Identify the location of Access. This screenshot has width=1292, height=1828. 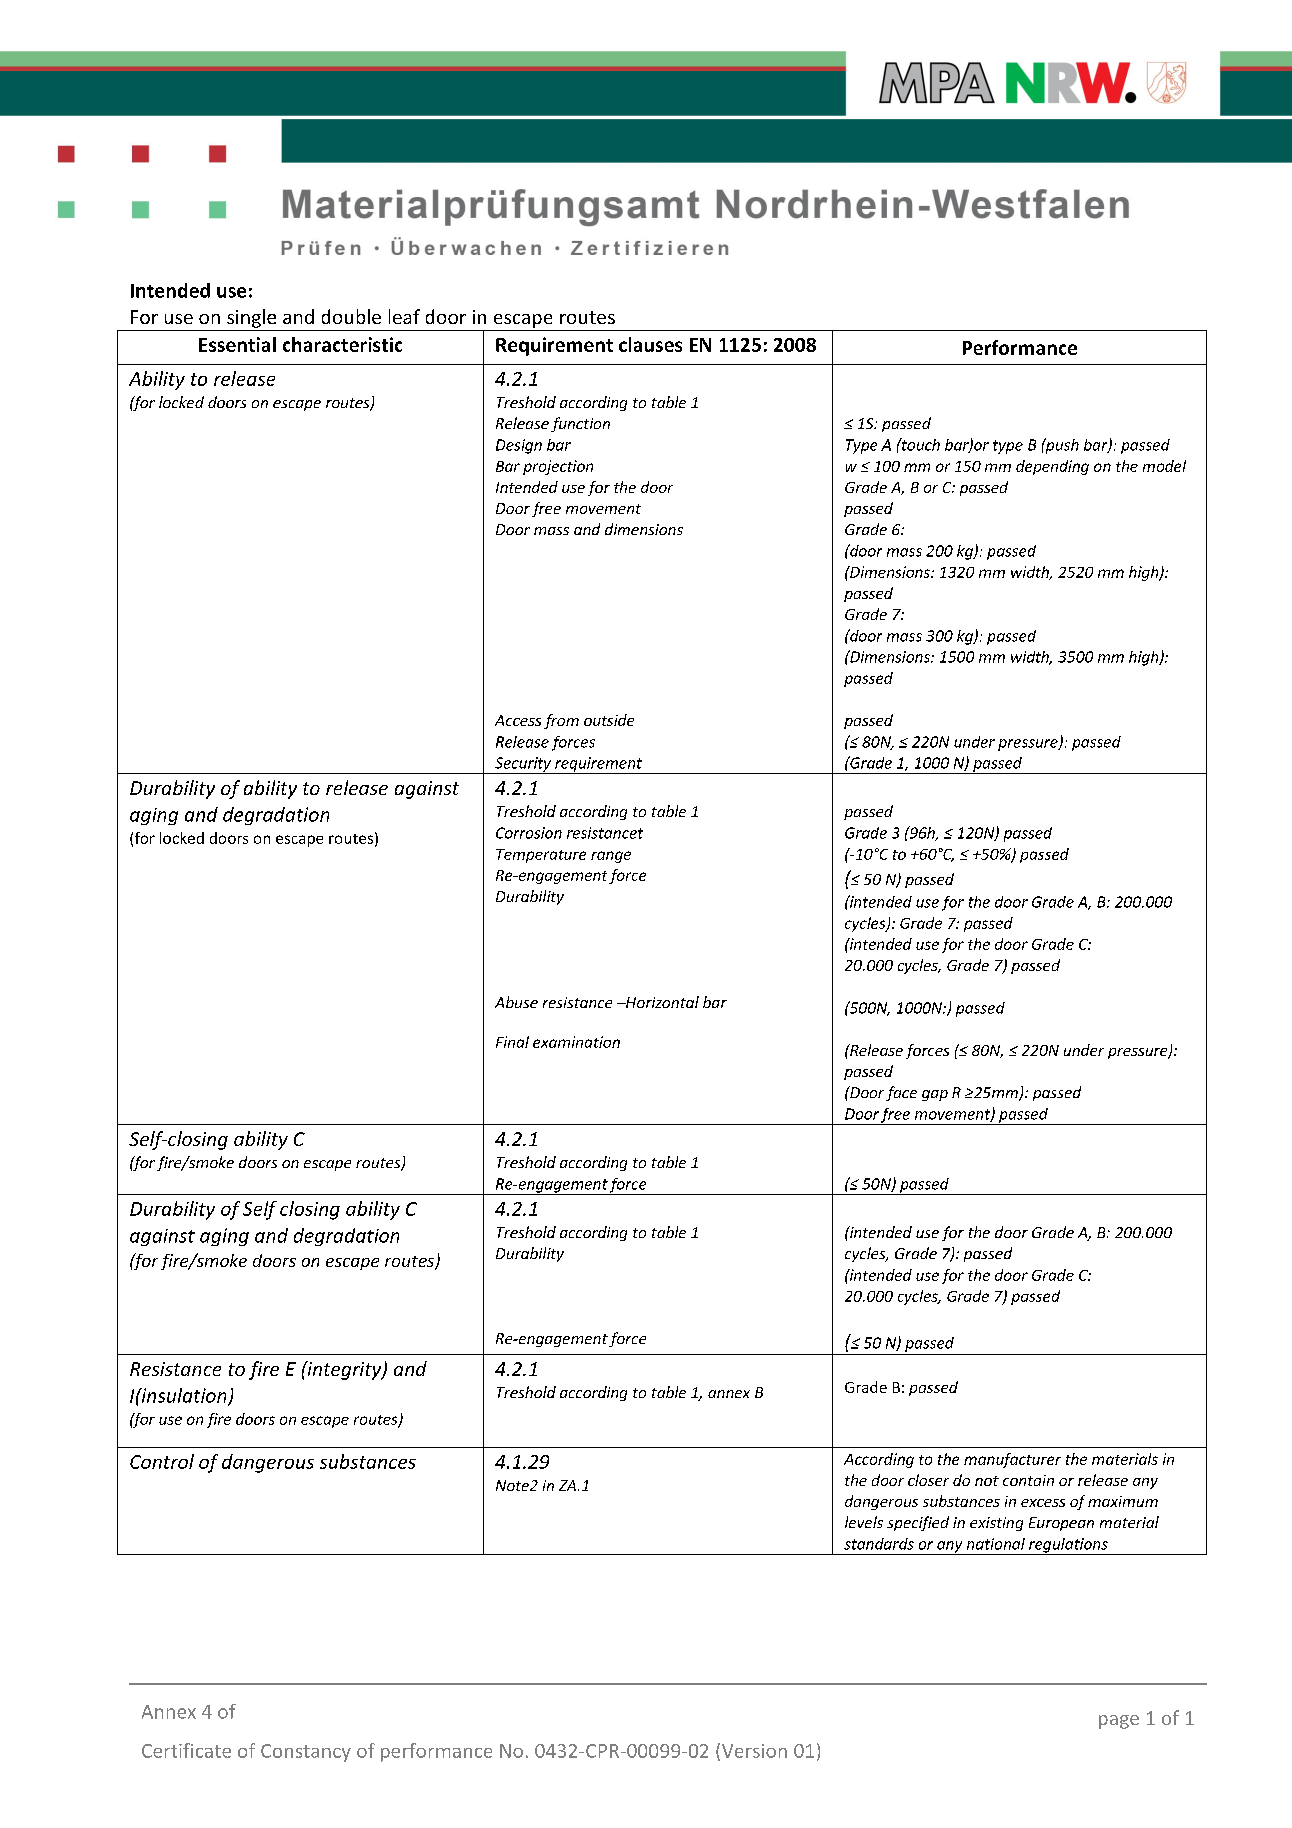
(518, 720).
